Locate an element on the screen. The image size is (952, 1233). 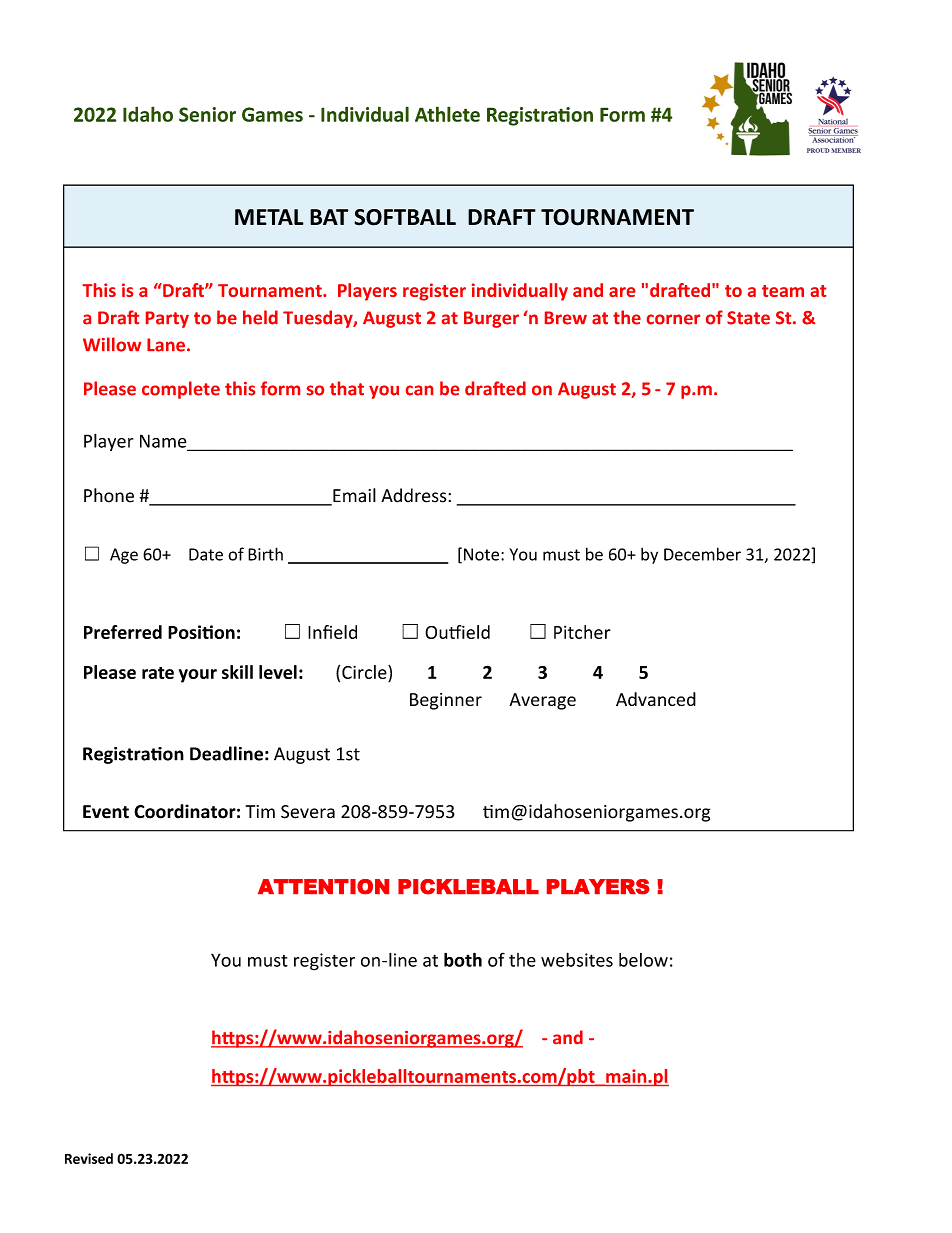
Revised is located at coordinates (89, 1158).
